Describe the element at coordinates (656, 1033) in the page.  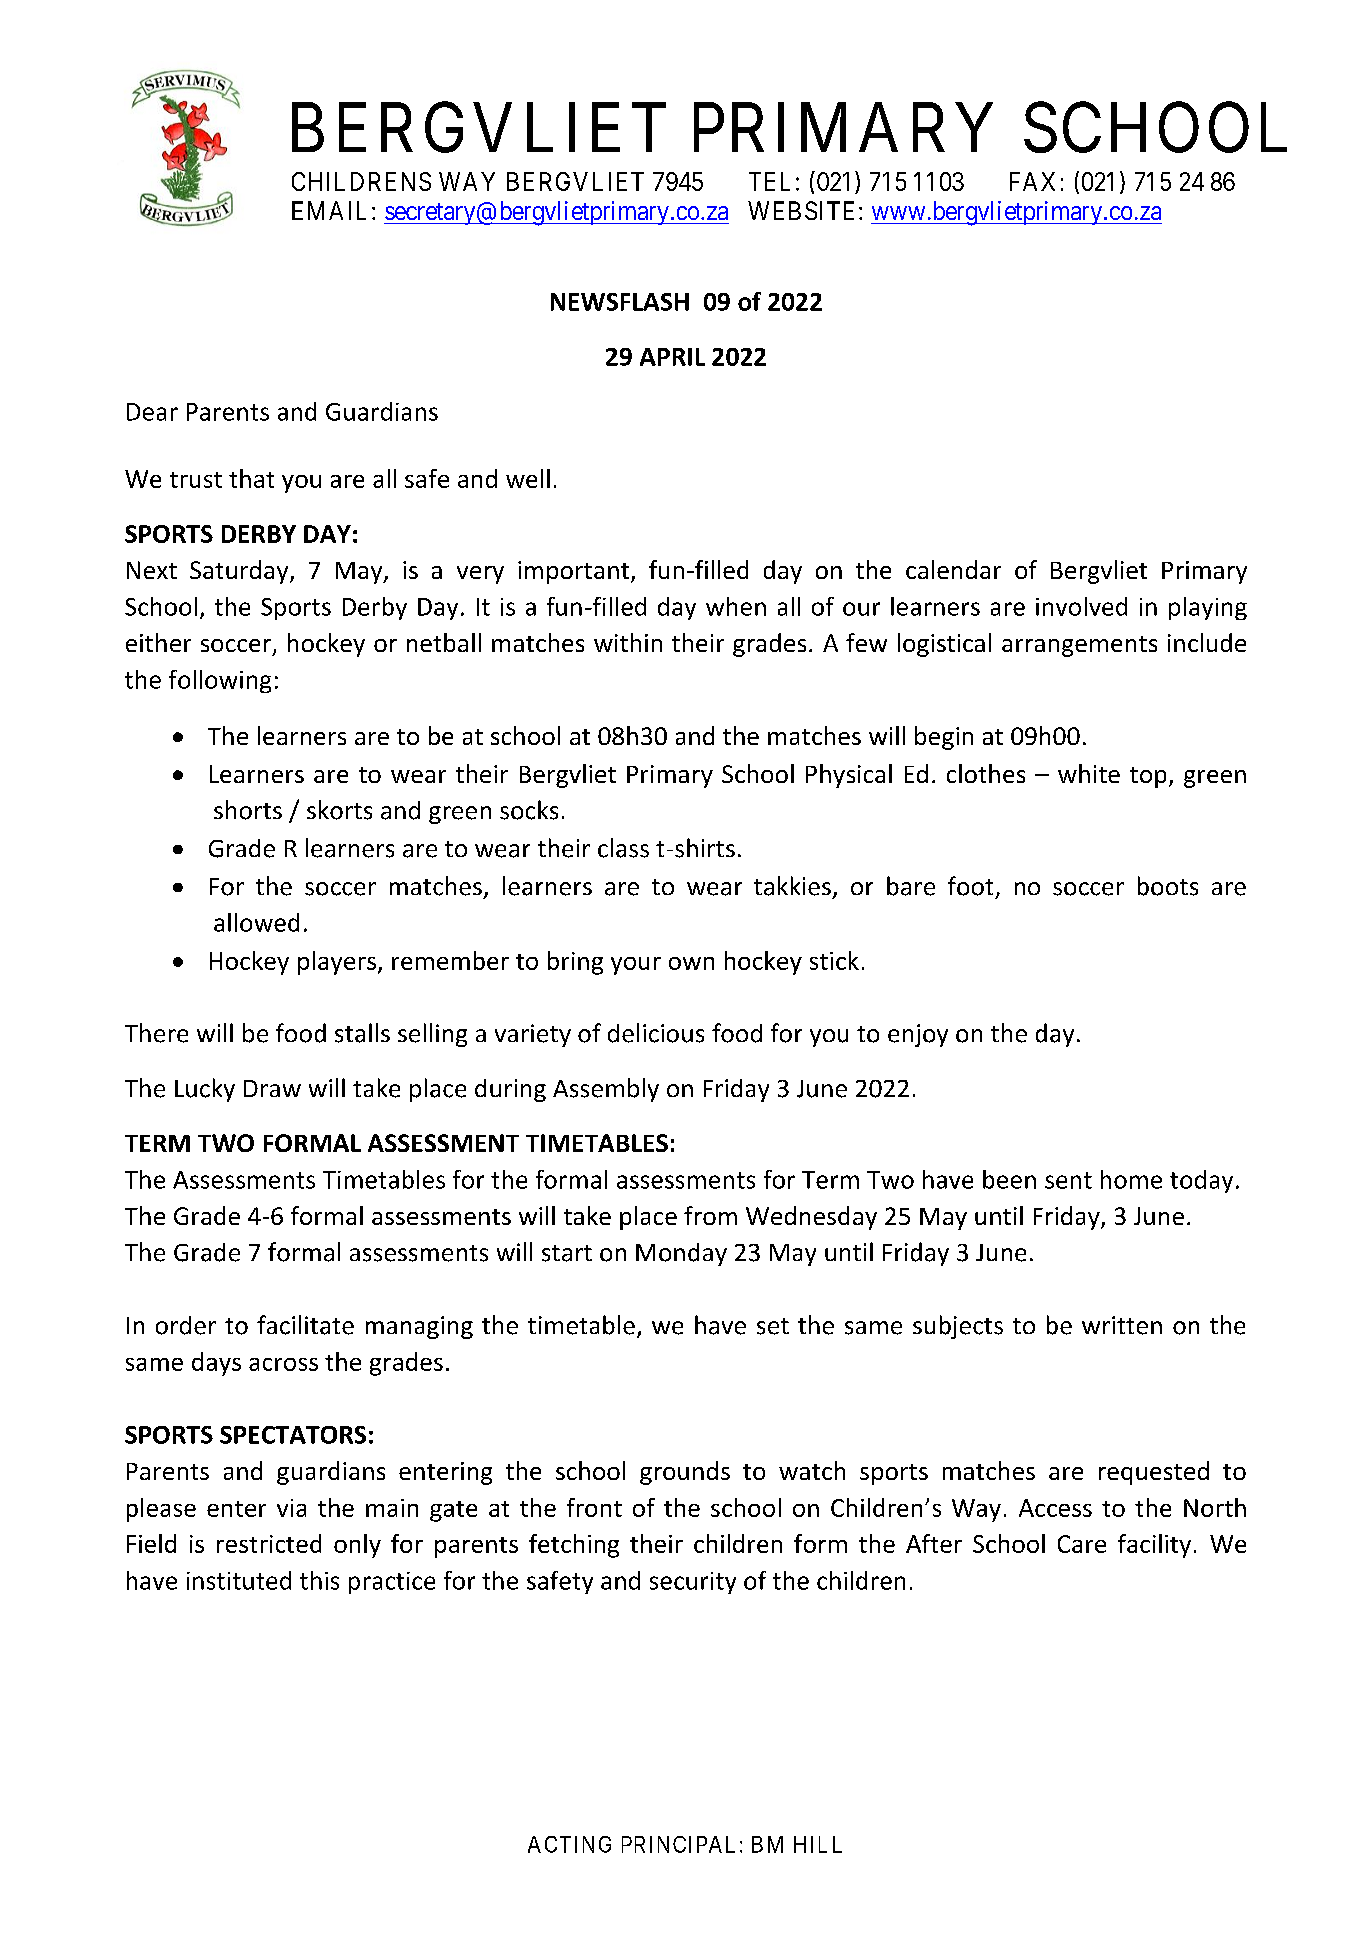
I see `delicious` at that location.
